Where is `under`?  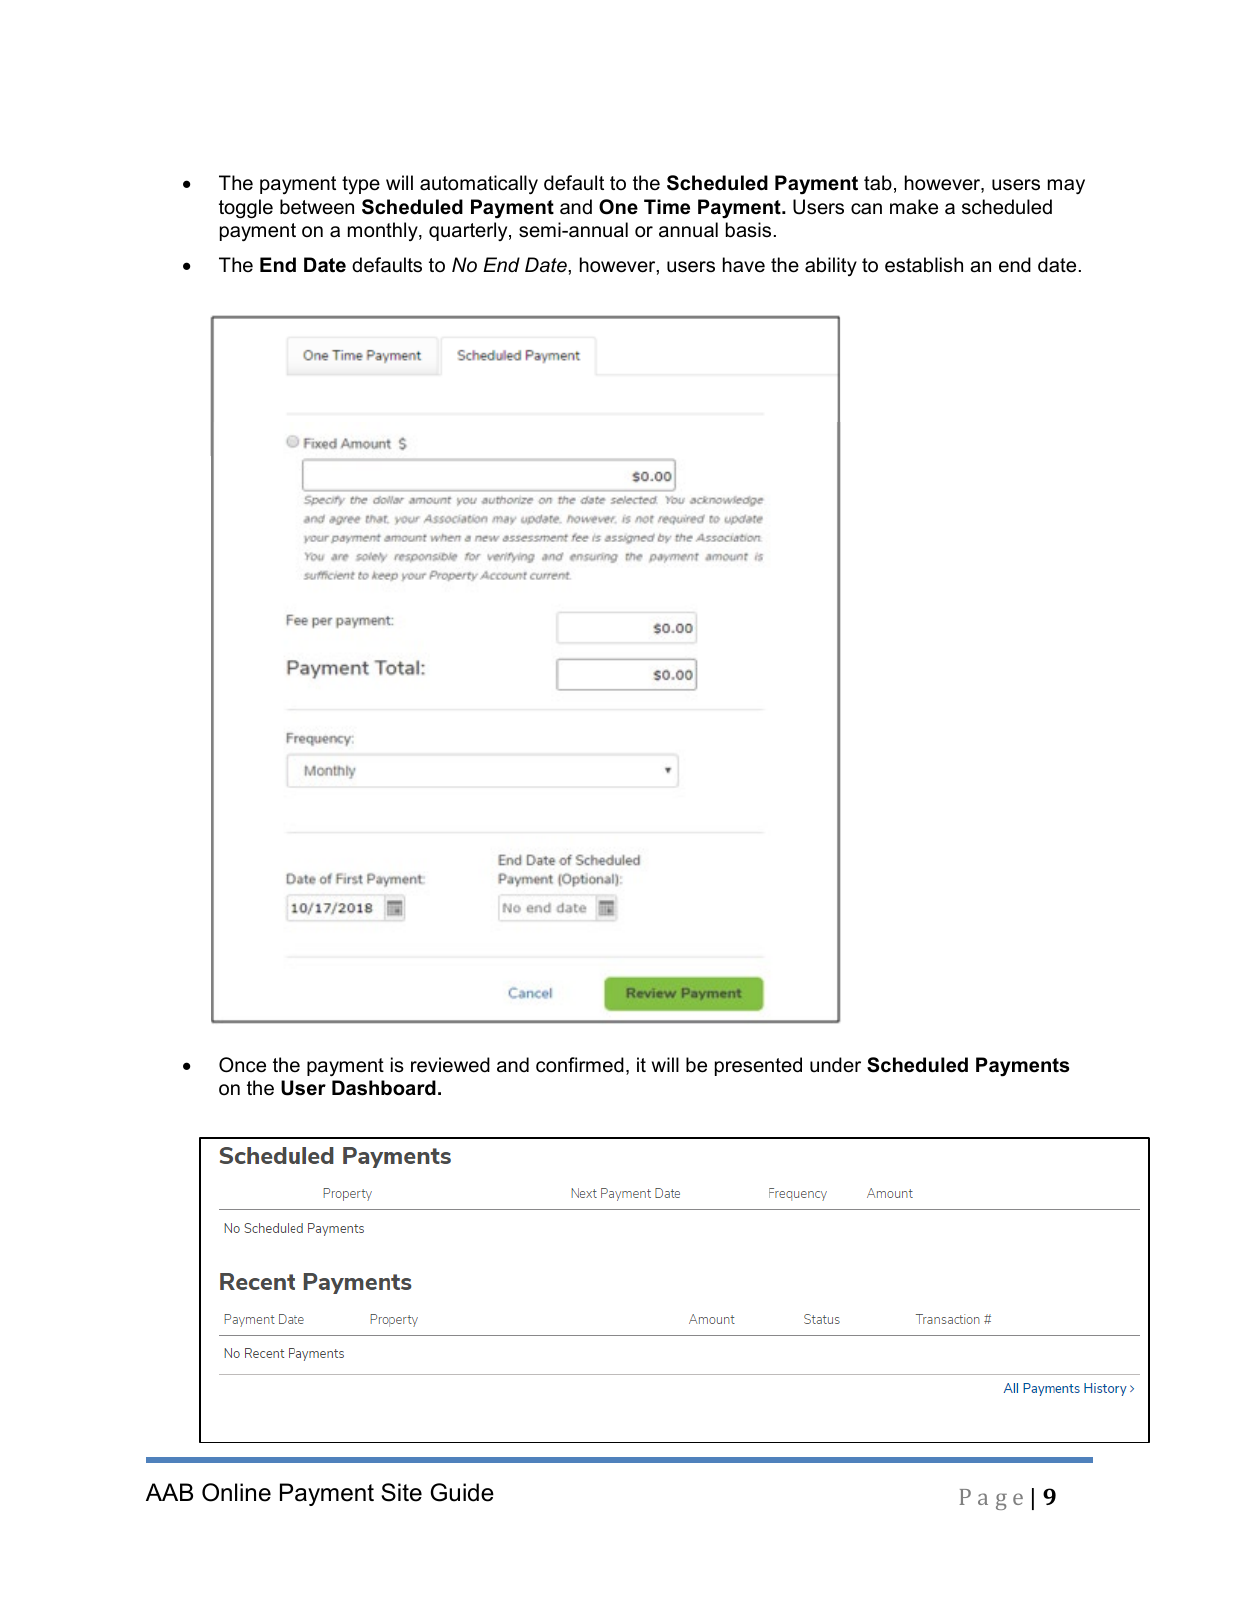
under is located at coordinates (835, 1065).
